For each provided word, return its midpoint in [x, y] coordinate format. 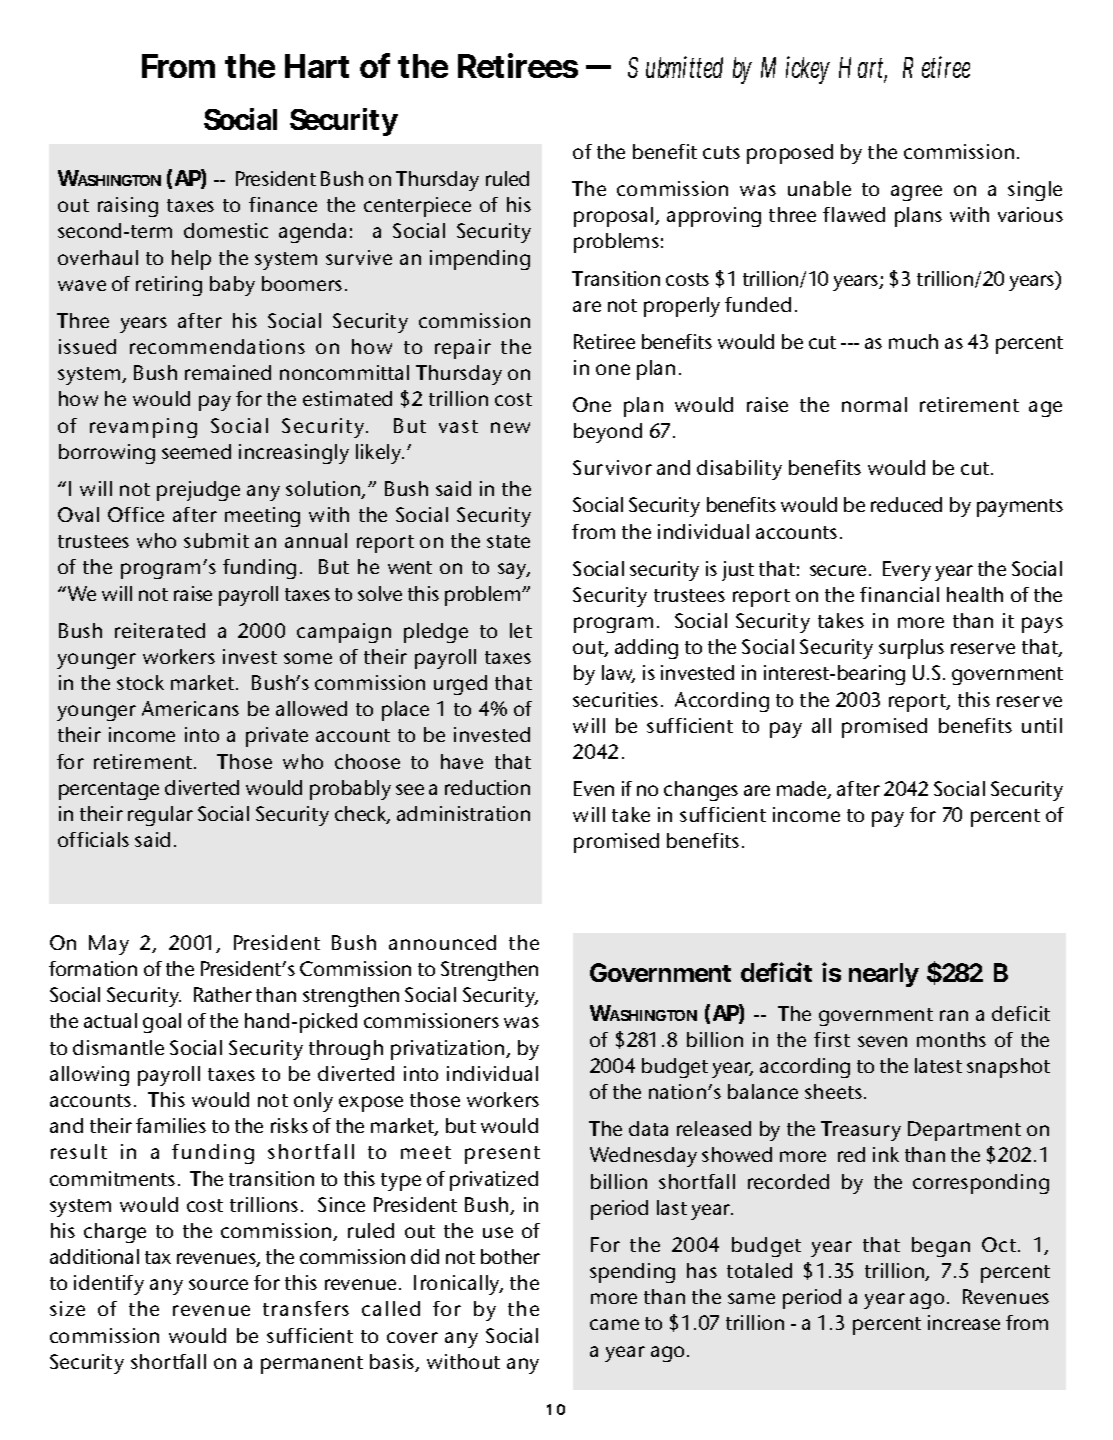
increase [964, 1322]
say [514, 571]
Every [907, 571]
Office [136, 514]
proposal [615, 217]
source [218, 1284]
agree [916, 193]
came [614, 1324]
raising [128, 207]
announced [442, 942]
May [109, 945]
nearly [884, 975]
